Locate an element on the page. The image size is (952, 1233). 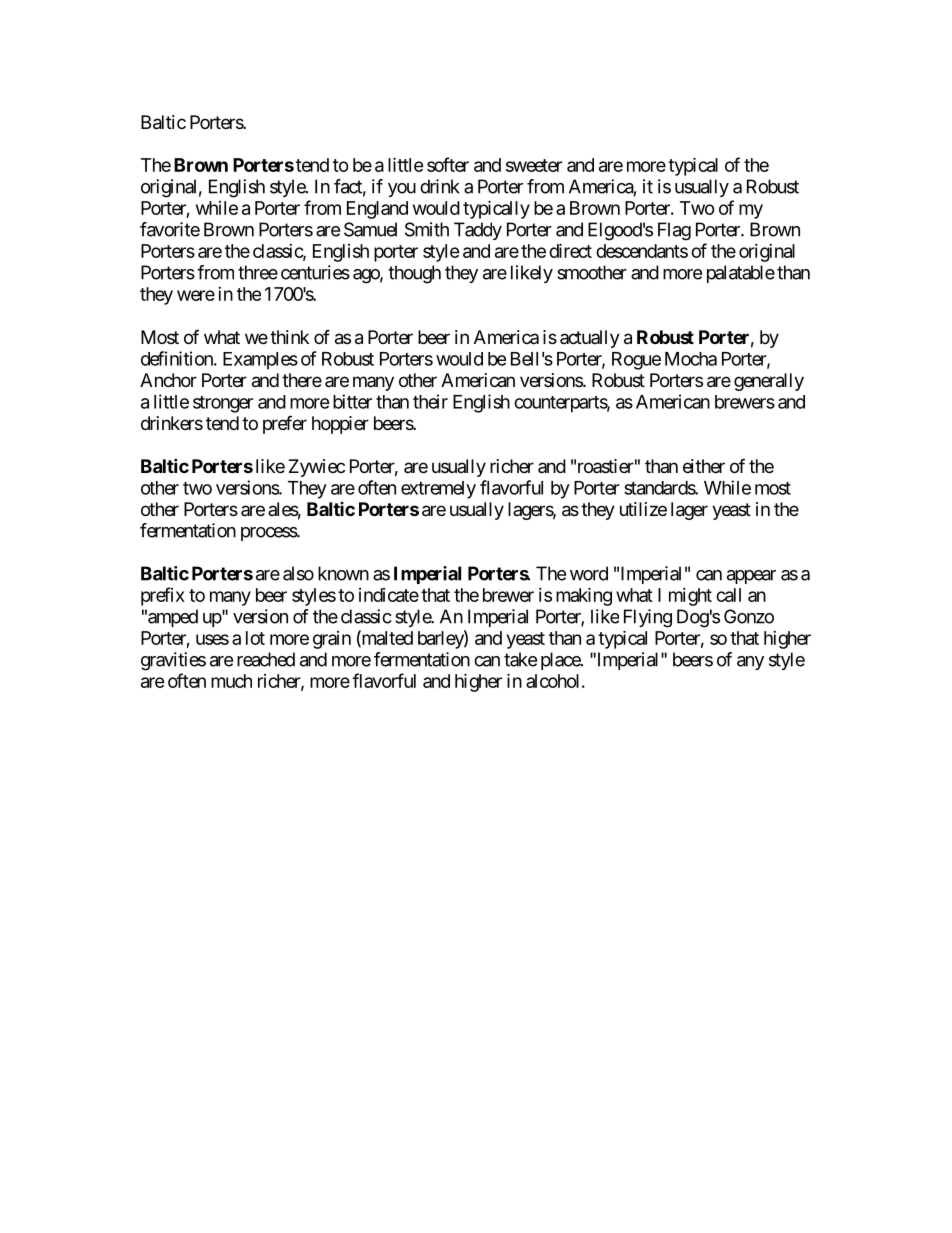
their is located at coordinates (430, 401).
